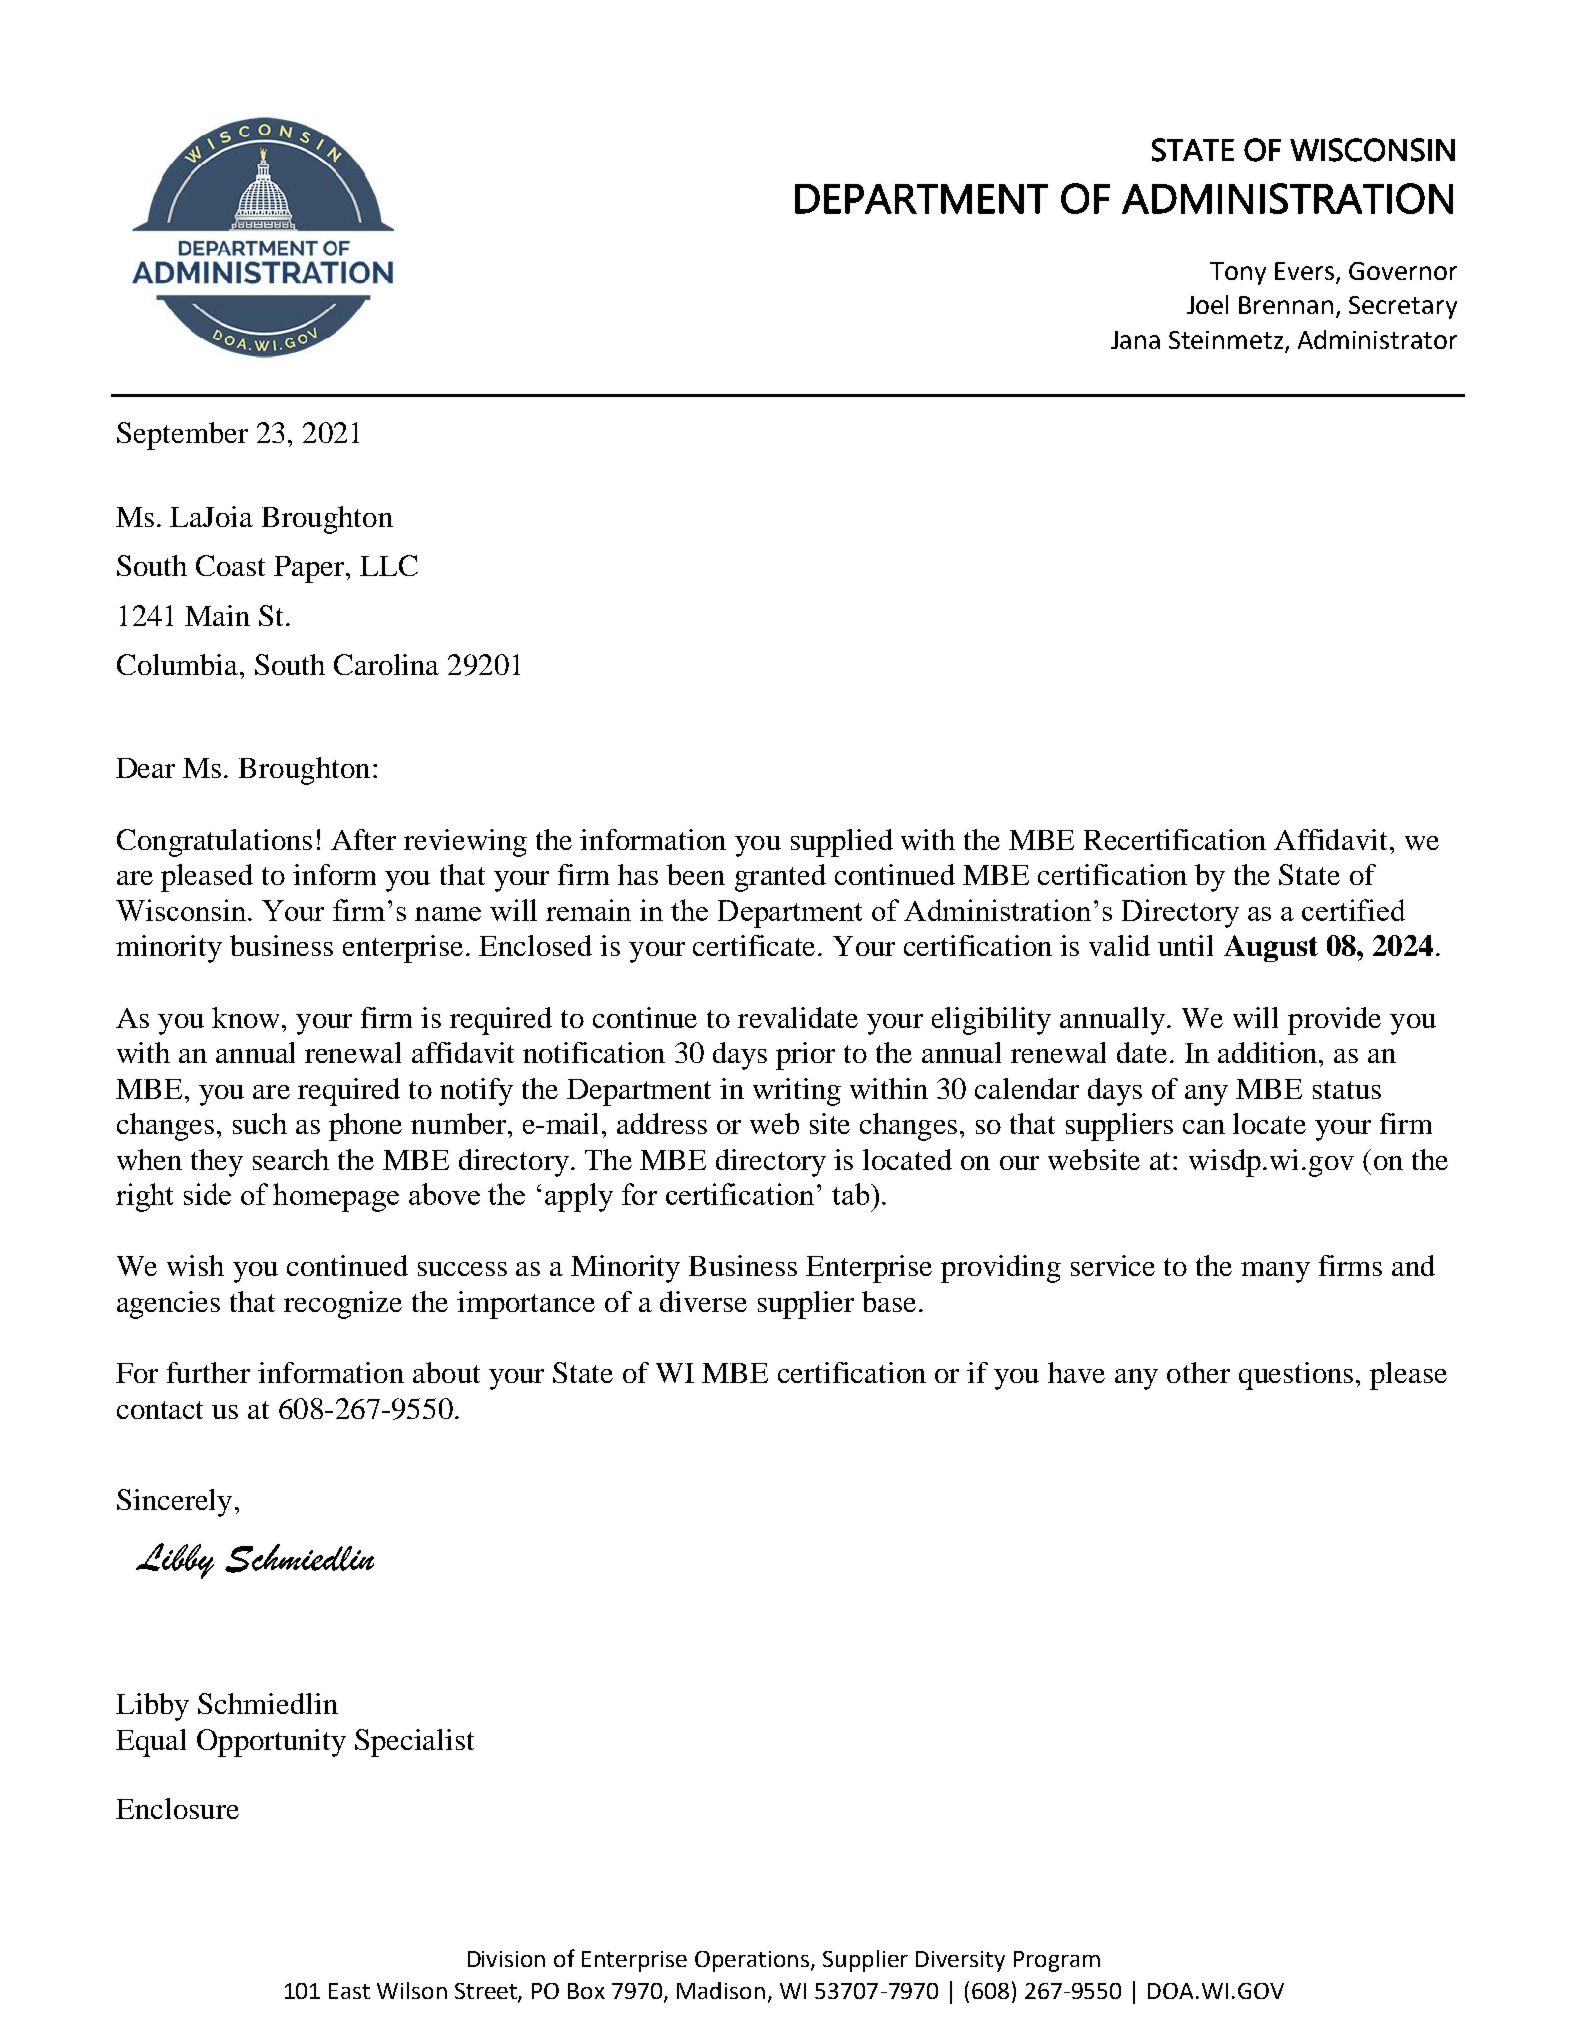 This image has width=1582, height=2040. Describe the element at coordinates (182, 436) in the image. I see `September` at that location.
